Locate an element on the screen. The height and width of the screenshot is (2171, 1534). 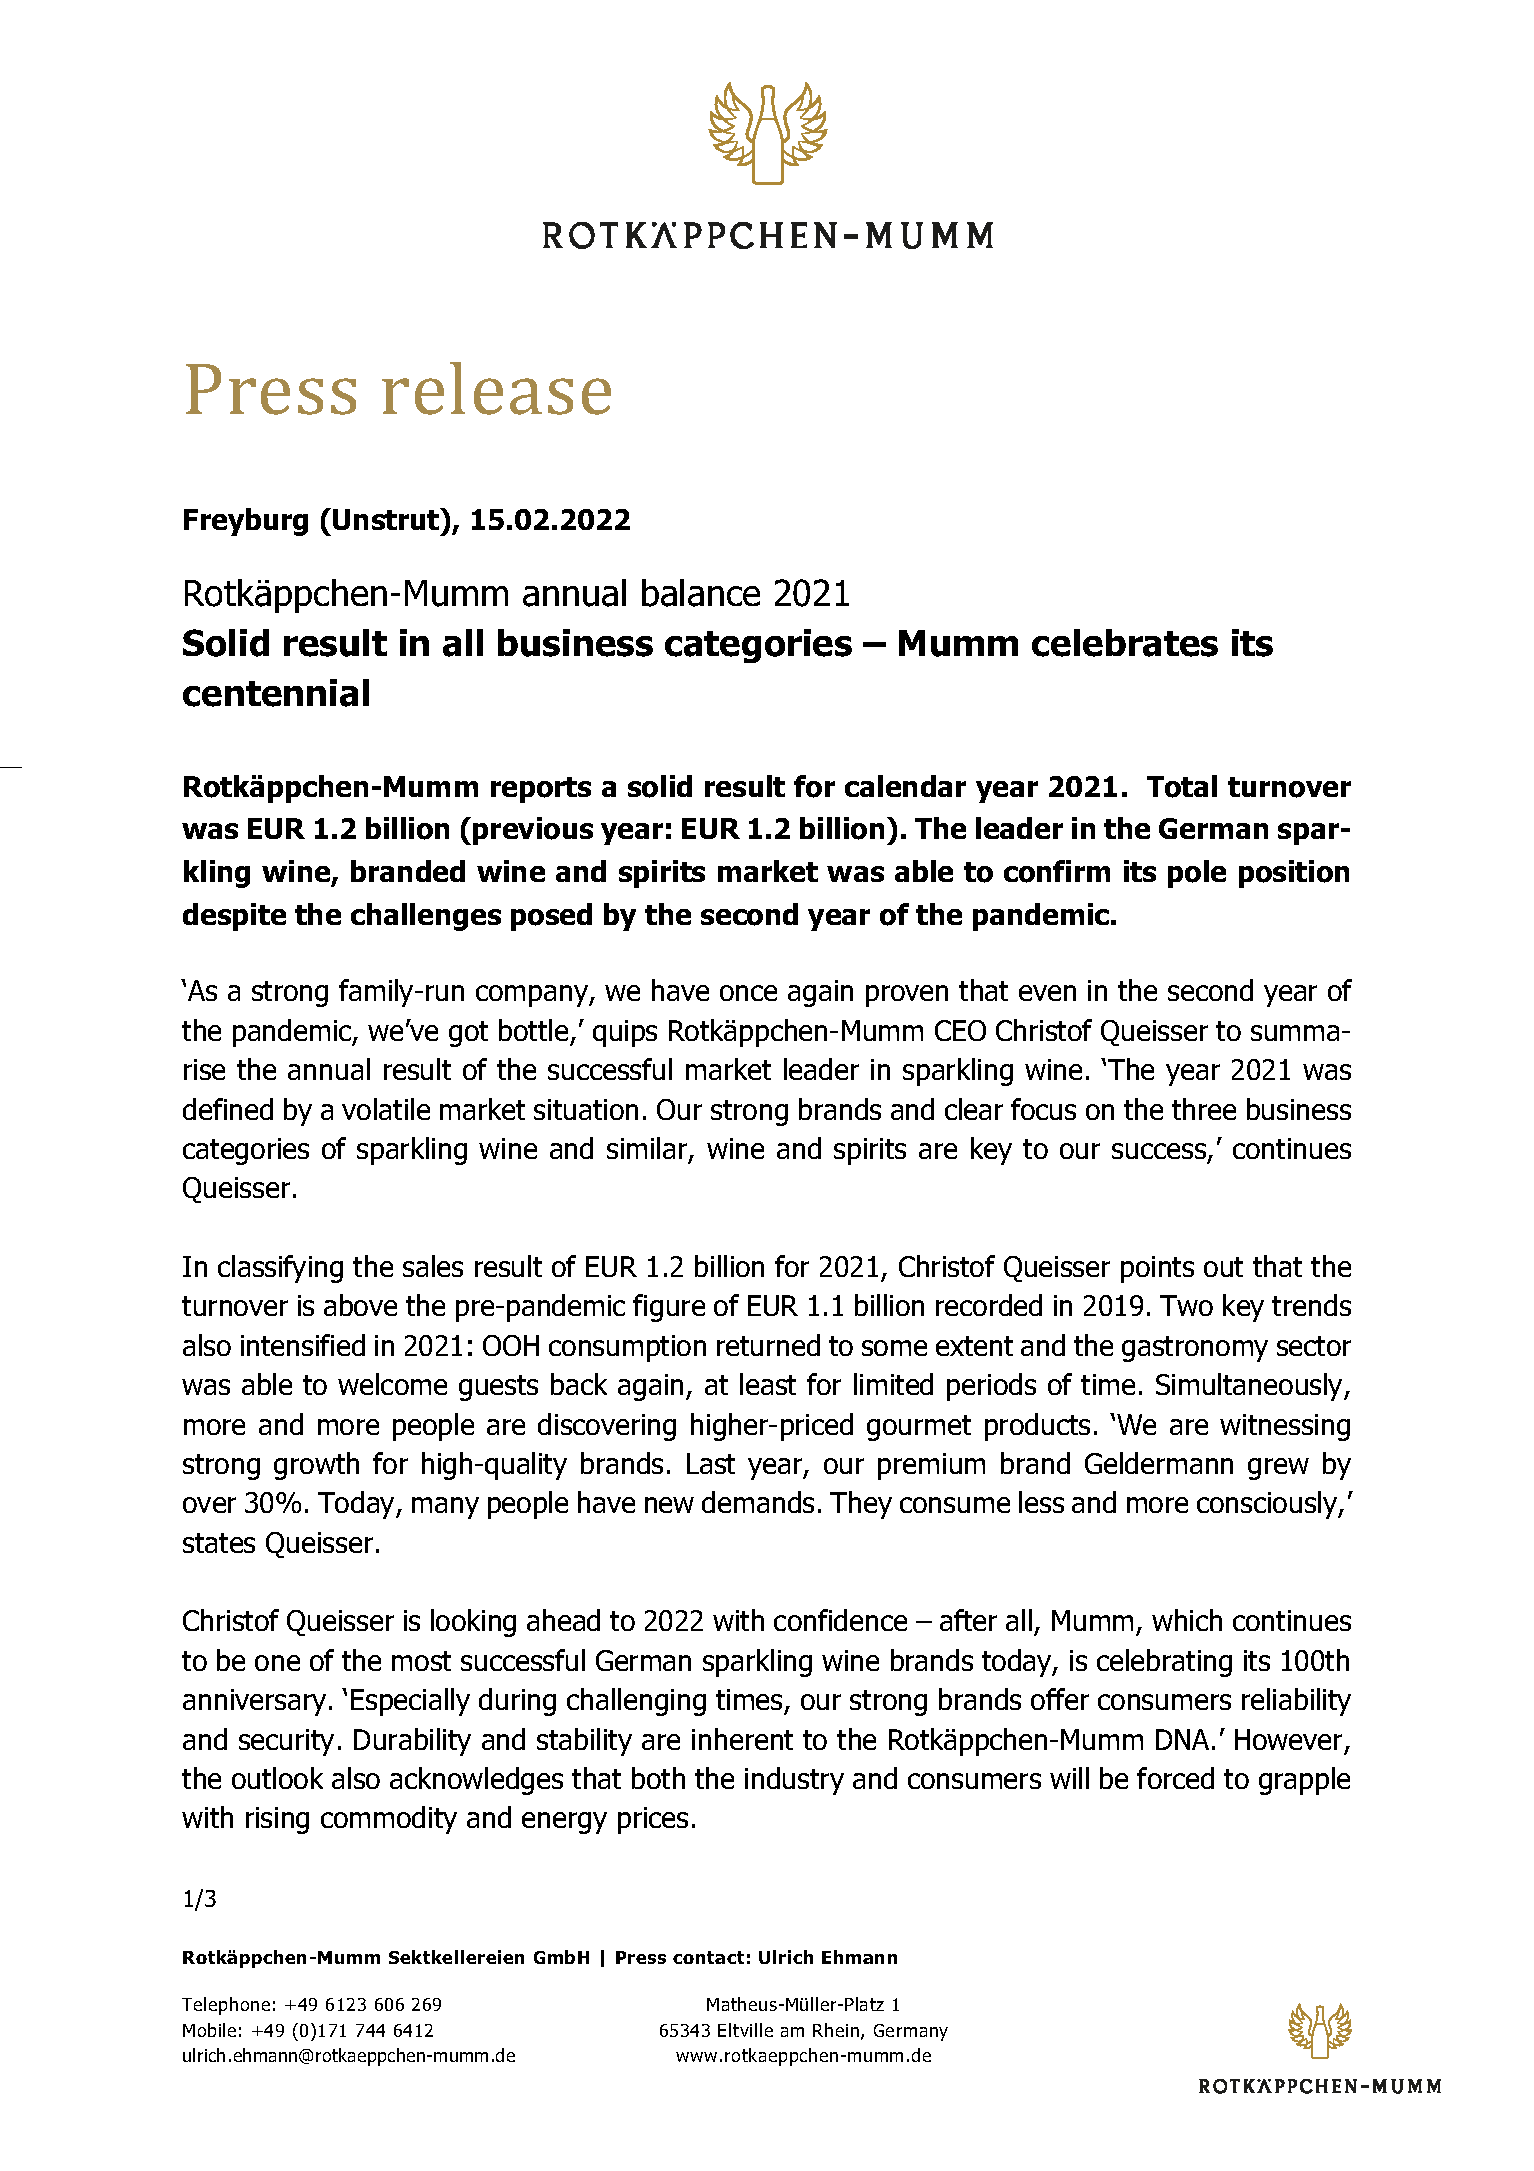
challenges is located at coordinates (426, 917).
